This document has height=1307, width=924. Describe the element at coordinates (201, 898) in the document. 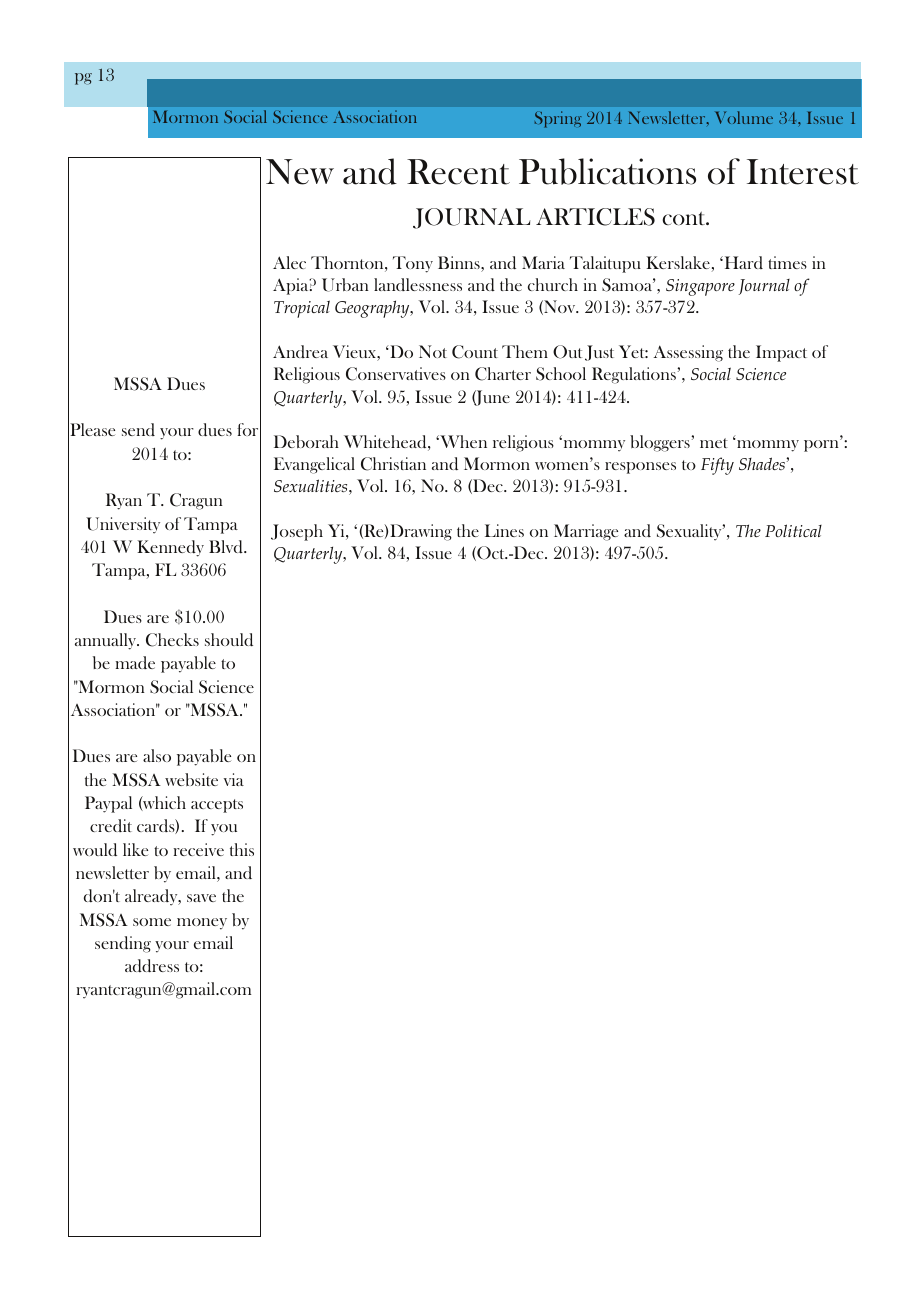

I see `save` at that location.
